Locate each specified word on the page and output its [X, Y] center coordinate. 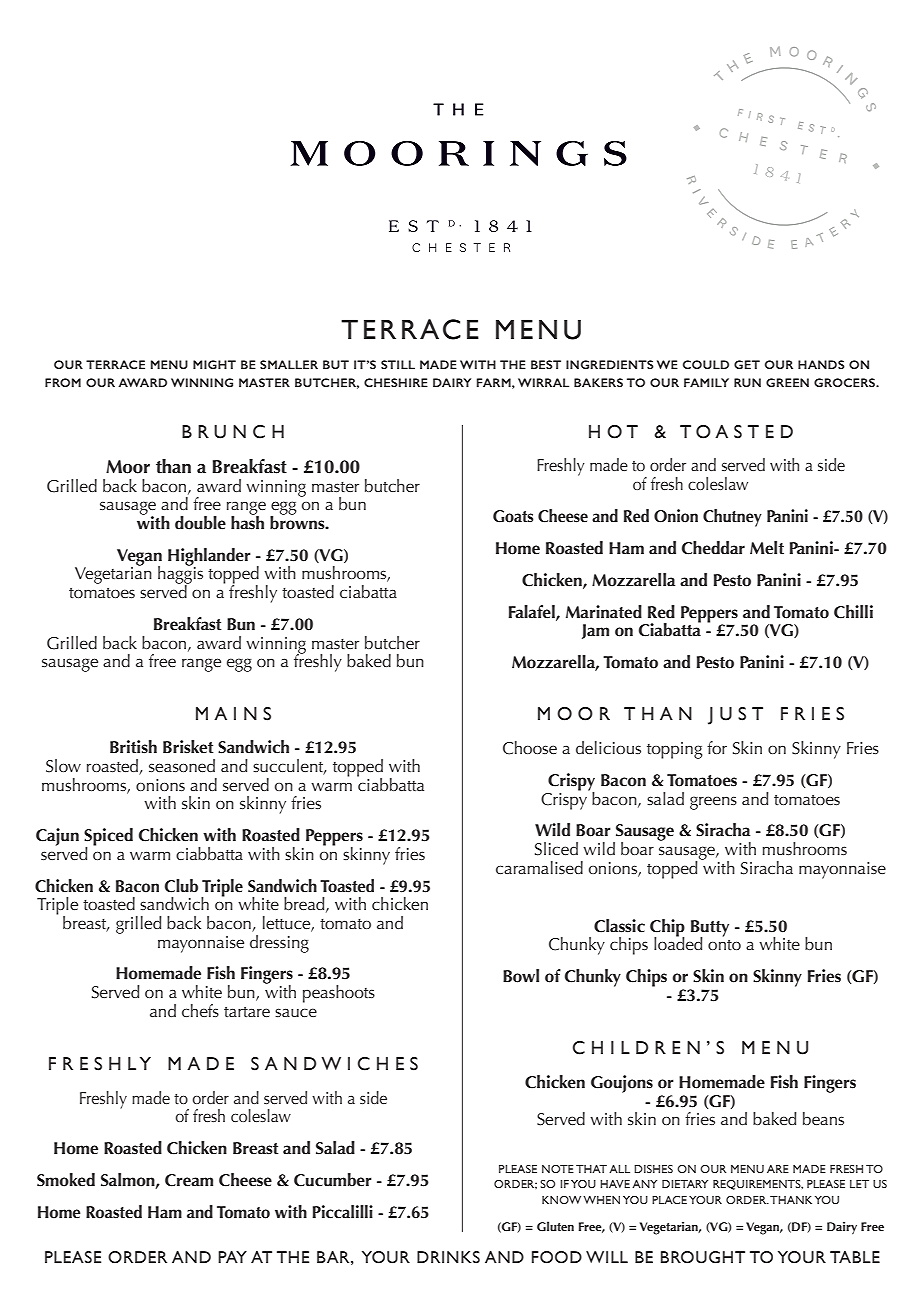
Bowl [521, 976]
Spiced [108, 838]
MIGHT [214, 364]
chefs [200, 1010]
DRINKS [448, 1257]
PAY [232, 1257]
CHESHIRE [396, 382]
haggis [180, 575]
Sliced [556, 849]
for [717, 747]
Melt [767, 548]
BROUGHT [703, 1257]
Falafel [533, 612]
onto [724, 945]
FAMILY [706, 382]
